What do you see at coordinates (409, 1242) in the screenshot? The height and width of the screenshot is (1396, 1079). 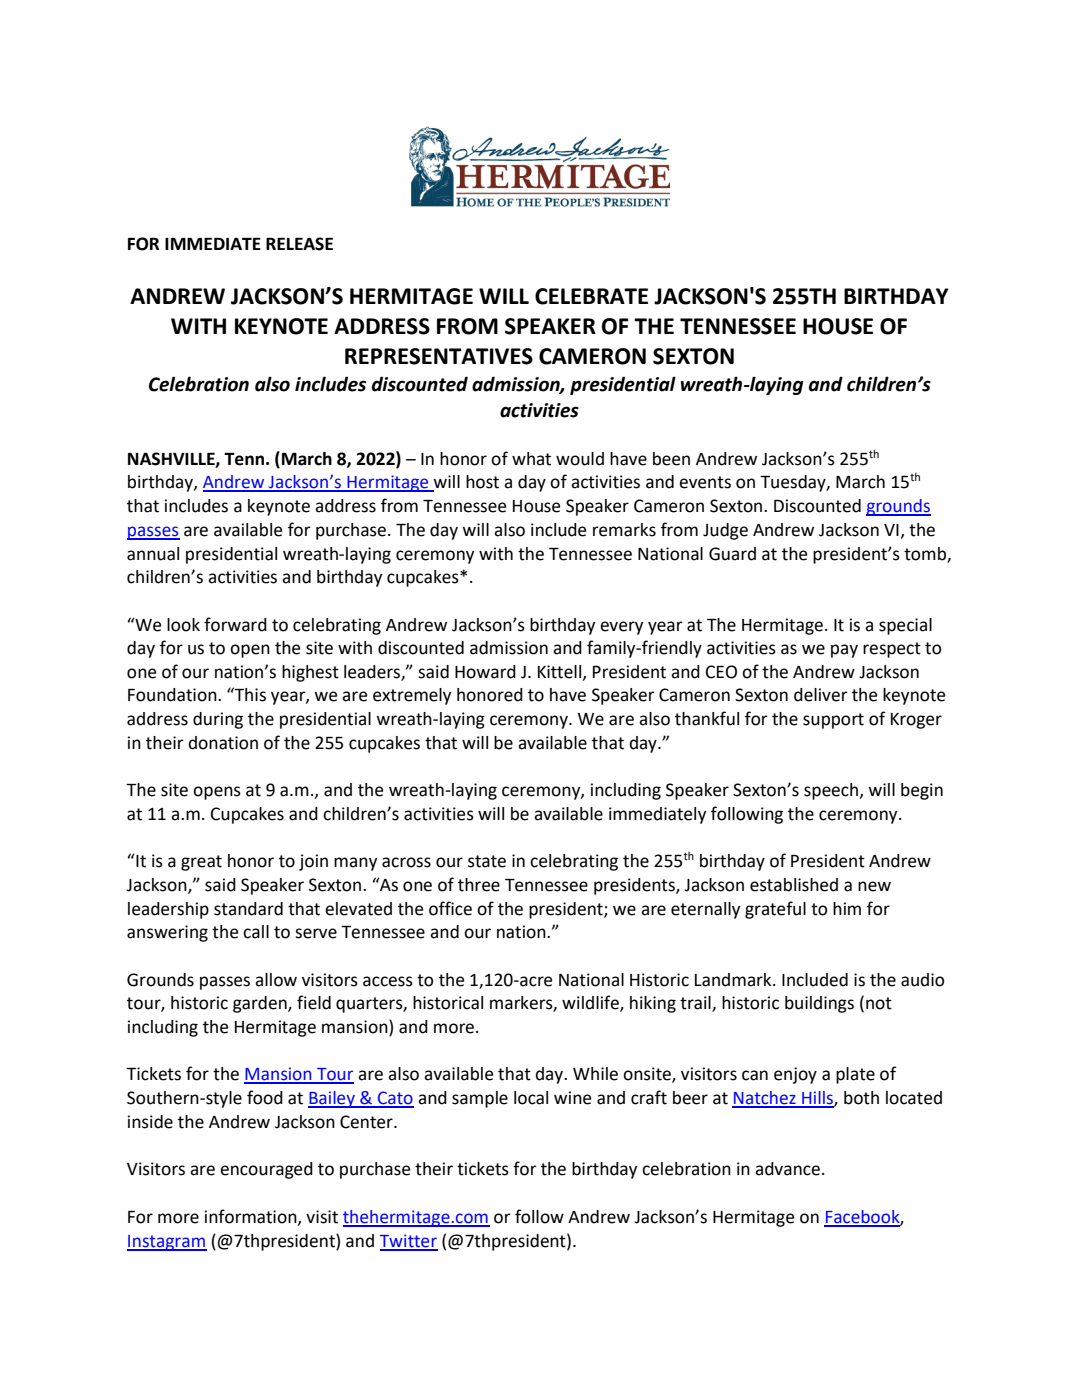 I see `Twitter` at bounding box center [409, 1242].
